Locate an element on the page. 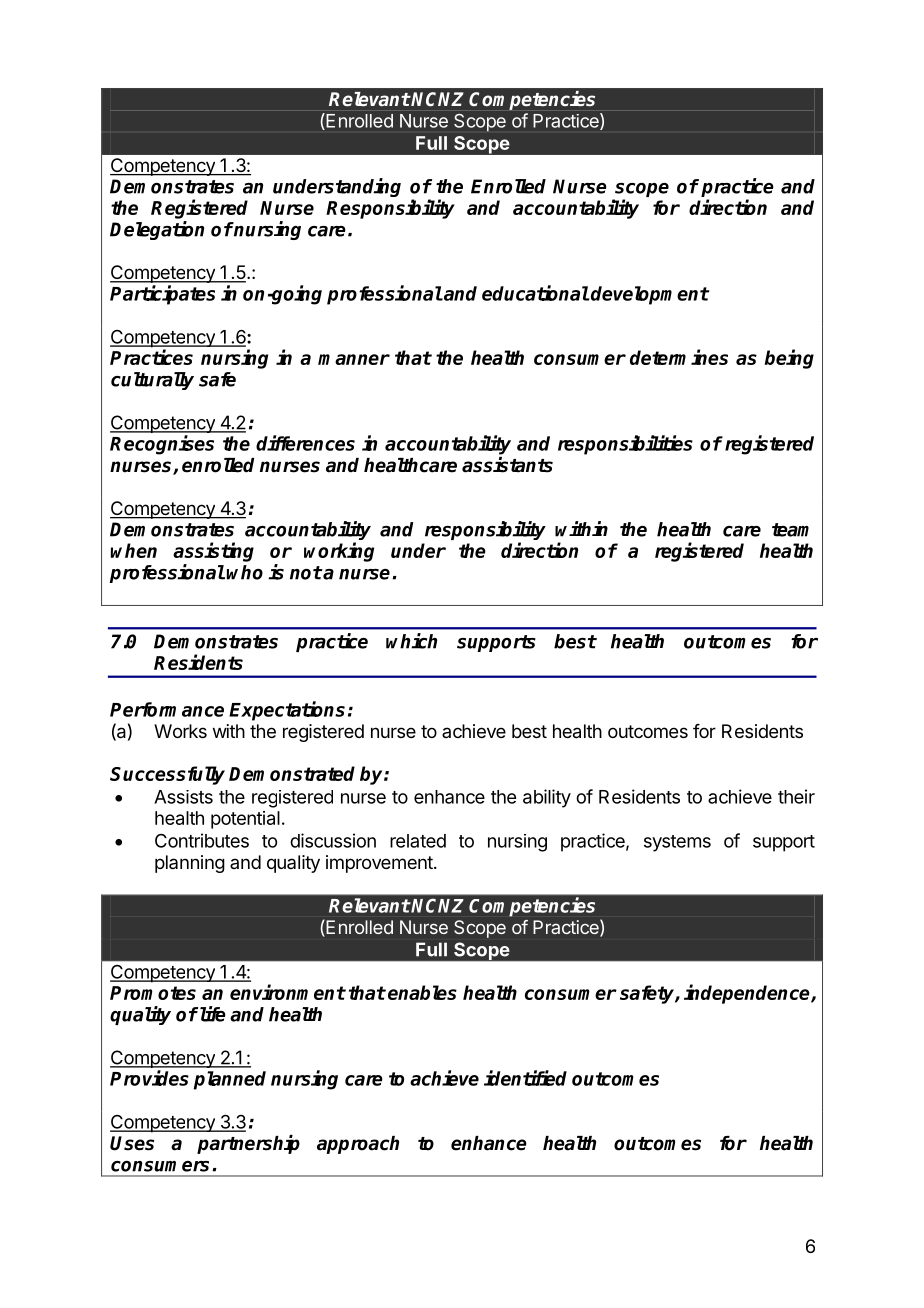 Image resolution: width=924 pixels, height=1308 pixels. Delegation is located at coordinates (157, 230).
